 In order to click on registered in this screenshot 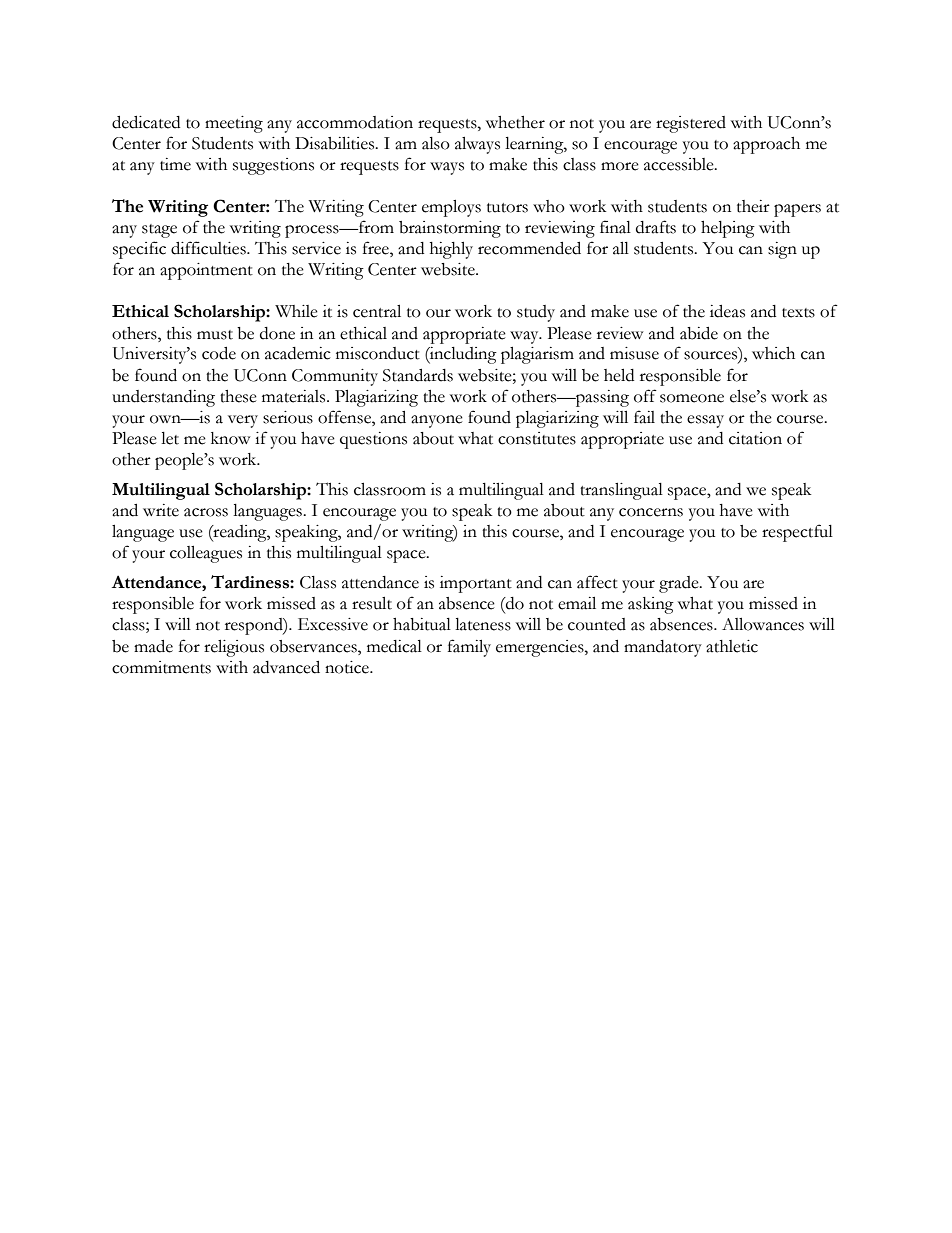, I will do `click(691, 124)`.
